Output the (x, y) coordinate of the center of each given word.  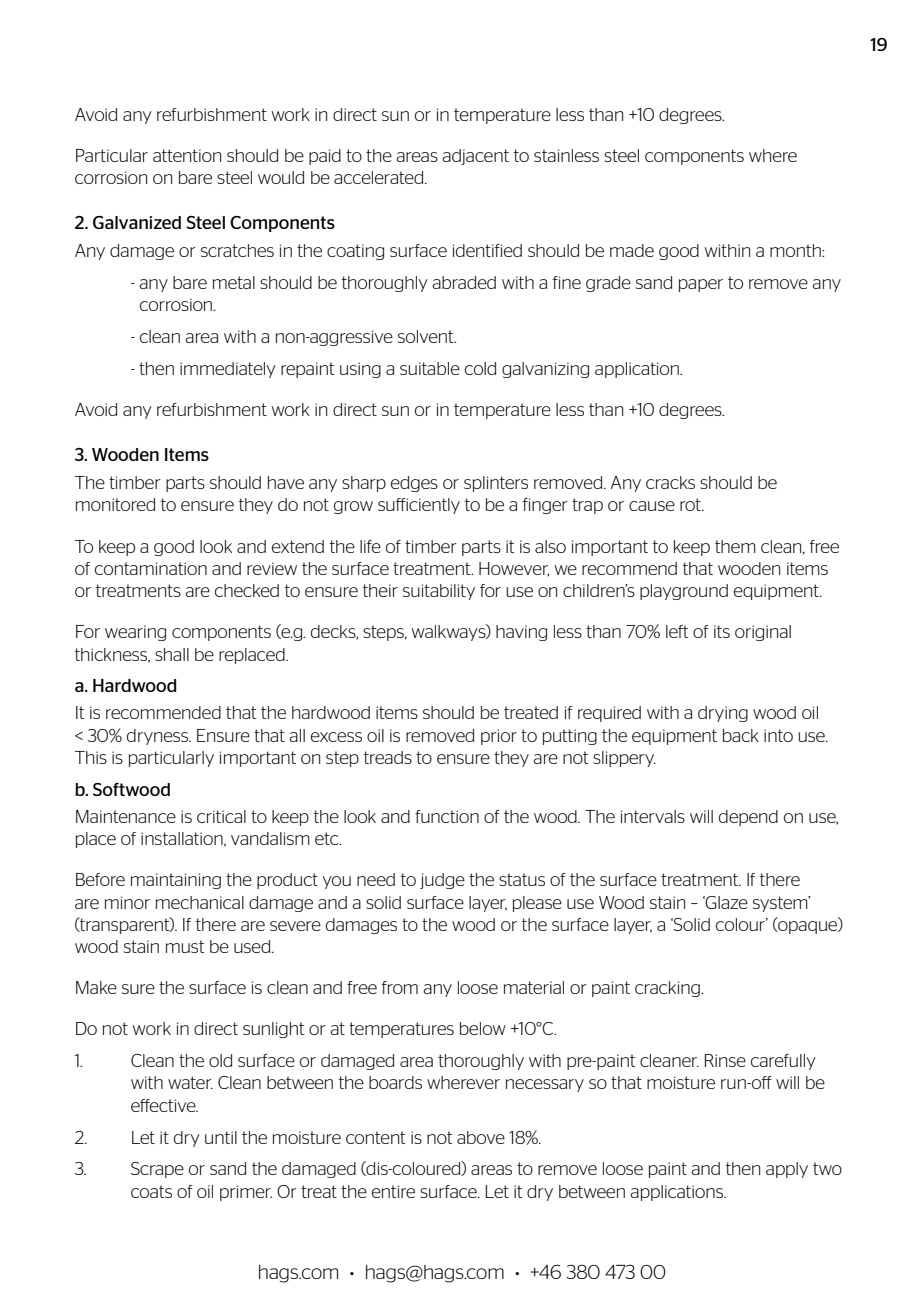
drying (723, 714)
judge (442, 881)
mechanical (200, 902)
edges (414, 484)
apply (787, 1170)
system (781, 904)
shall (172, 654)
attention (187, 155)
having (521, 633)
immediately (228, 370)
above (481, 1137)
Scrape (157, 1170)
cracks (670, 482)
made (632, 250)
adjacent (475, 157)
